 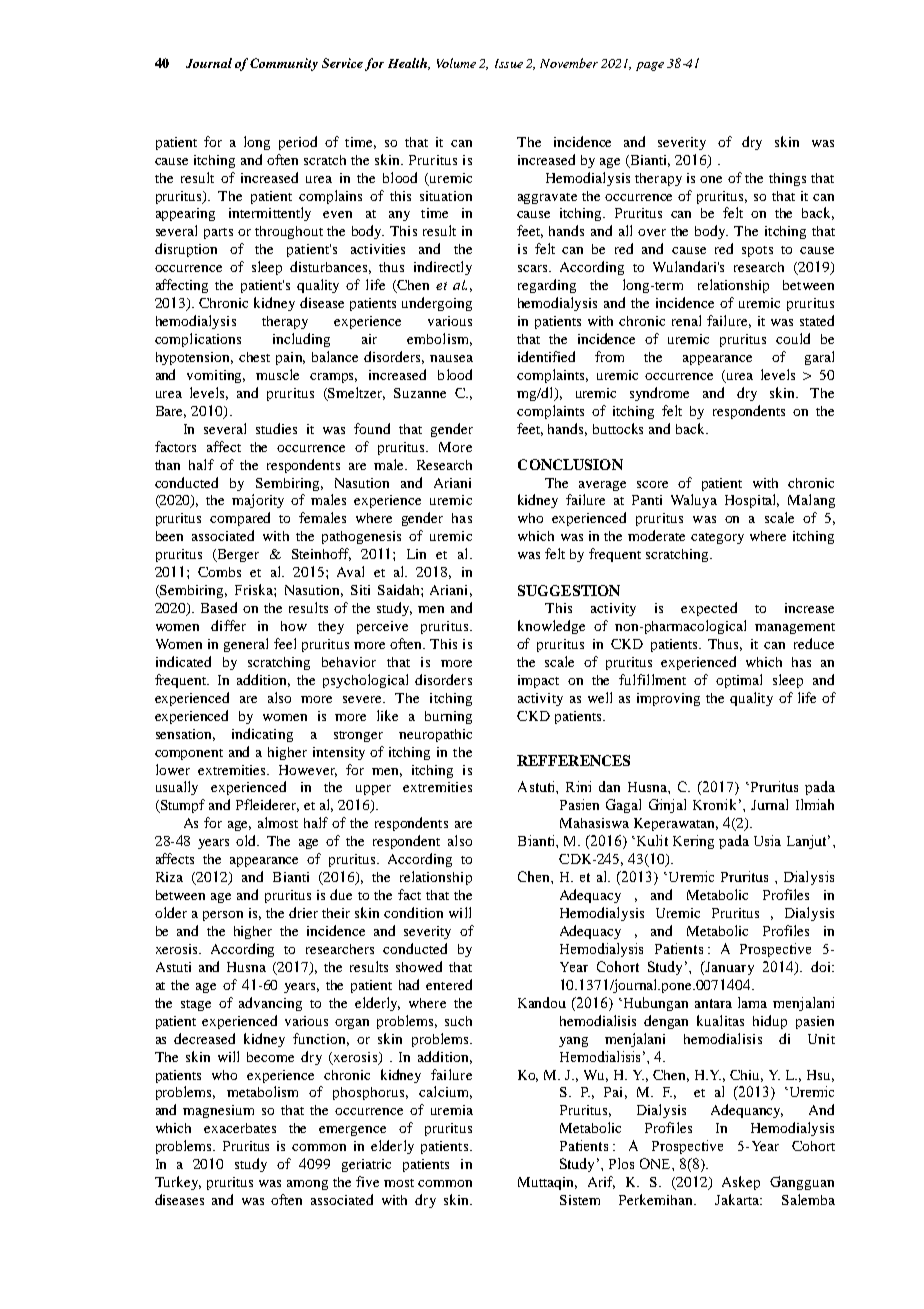 What do you see at coordinates (738, 1199) in the document?
I see `Jakarta` at bounding box center [738, 1199].
